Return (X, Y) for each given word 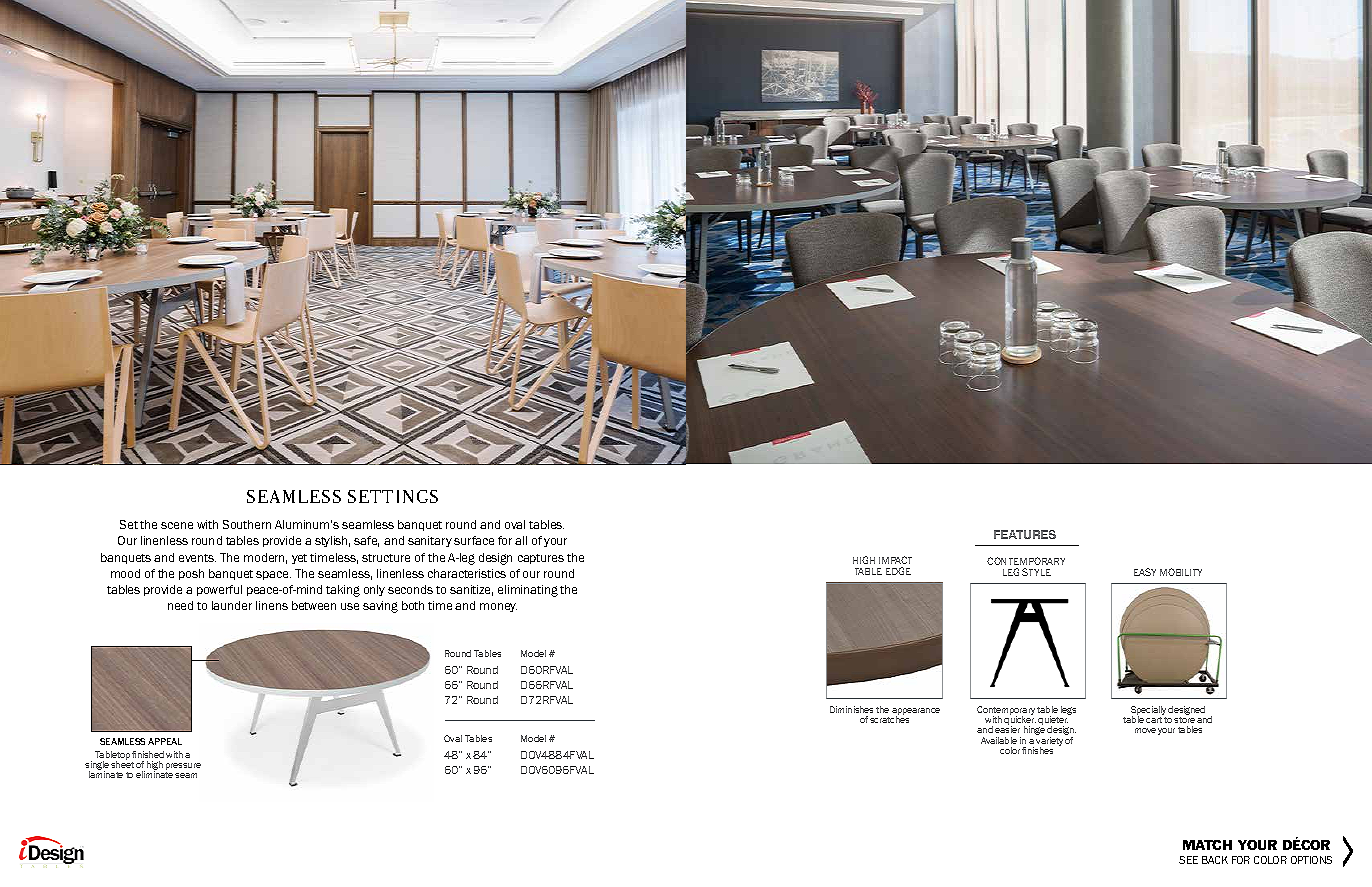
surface (474, 540)
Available (999, 740)
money (498, 607)
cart (1154, 720)
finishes (1037, 750)
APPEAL (165, 741)
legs (1068, 710)
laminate (106, 774)
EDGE (898, 571)
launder (232, 605)
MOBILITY (1181, 572)
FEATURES (1025, 534)
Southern (247, 524)
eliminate (154, 774)
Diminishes (851, 709)
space (273, 575)
